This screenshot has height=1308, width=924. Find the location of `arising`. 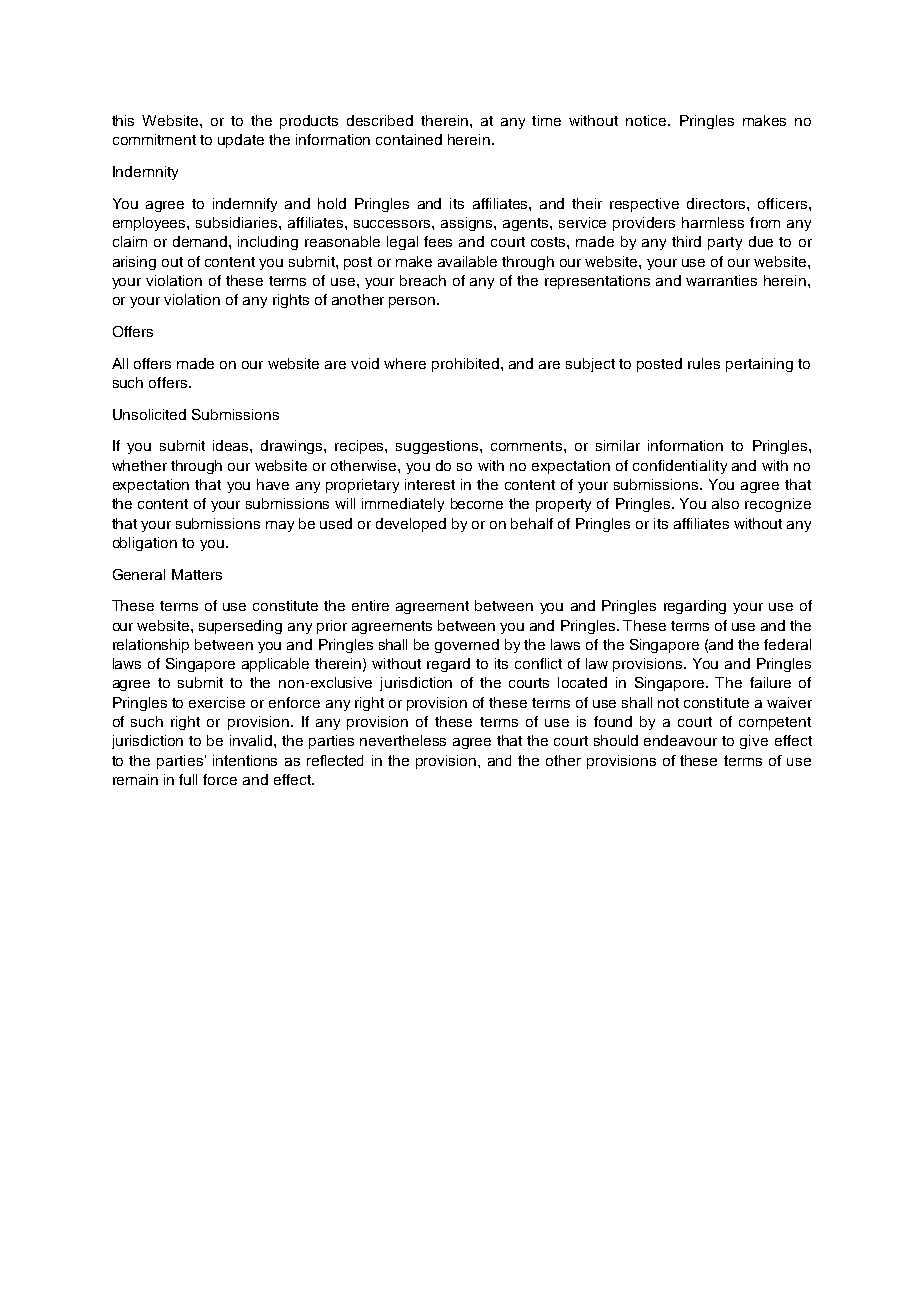

arising is located at coordinates (134, 263).
